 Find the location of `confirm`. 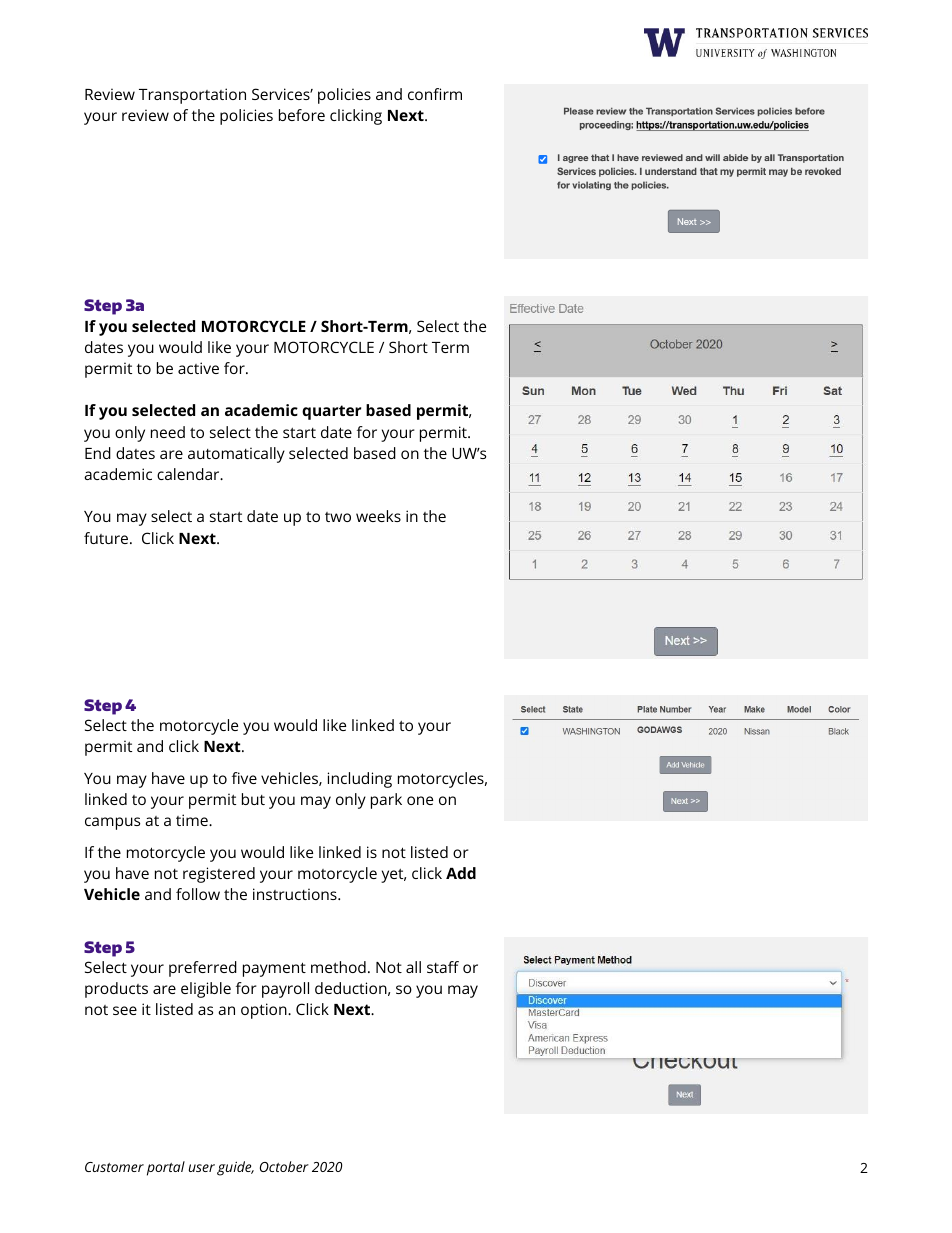

confirm is located at coordinates (435, 94).
